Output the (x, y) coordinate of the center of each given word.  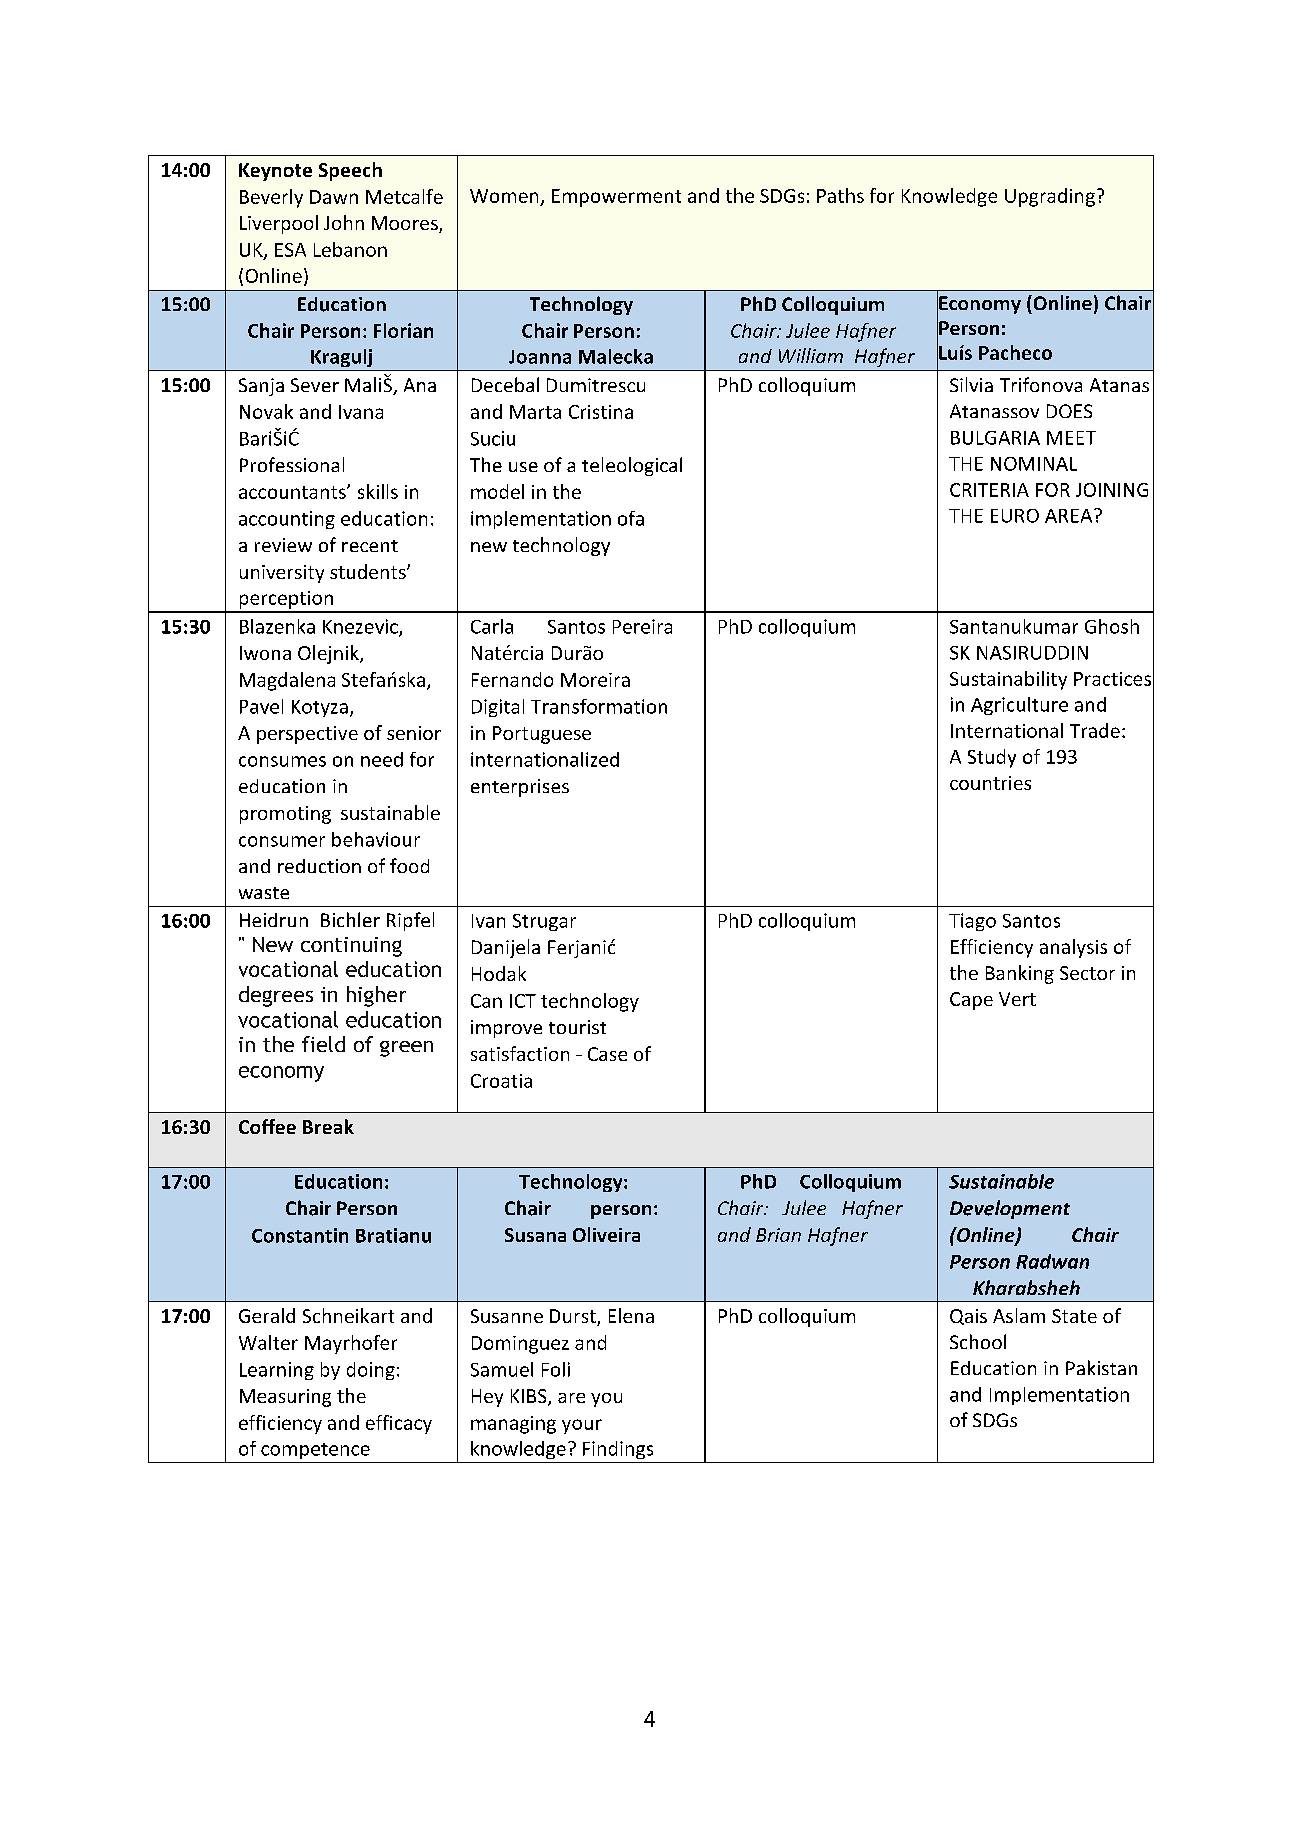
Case (607, 1054)
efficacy (399, 1424)
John (344, 222)
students (369, 571)
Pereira (642, 626)
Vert (1017, 999)
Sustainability (1008, 680)
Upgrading (1050, 197)
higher (376, 996)
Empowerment (616, 198)
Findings (618, 1450)
